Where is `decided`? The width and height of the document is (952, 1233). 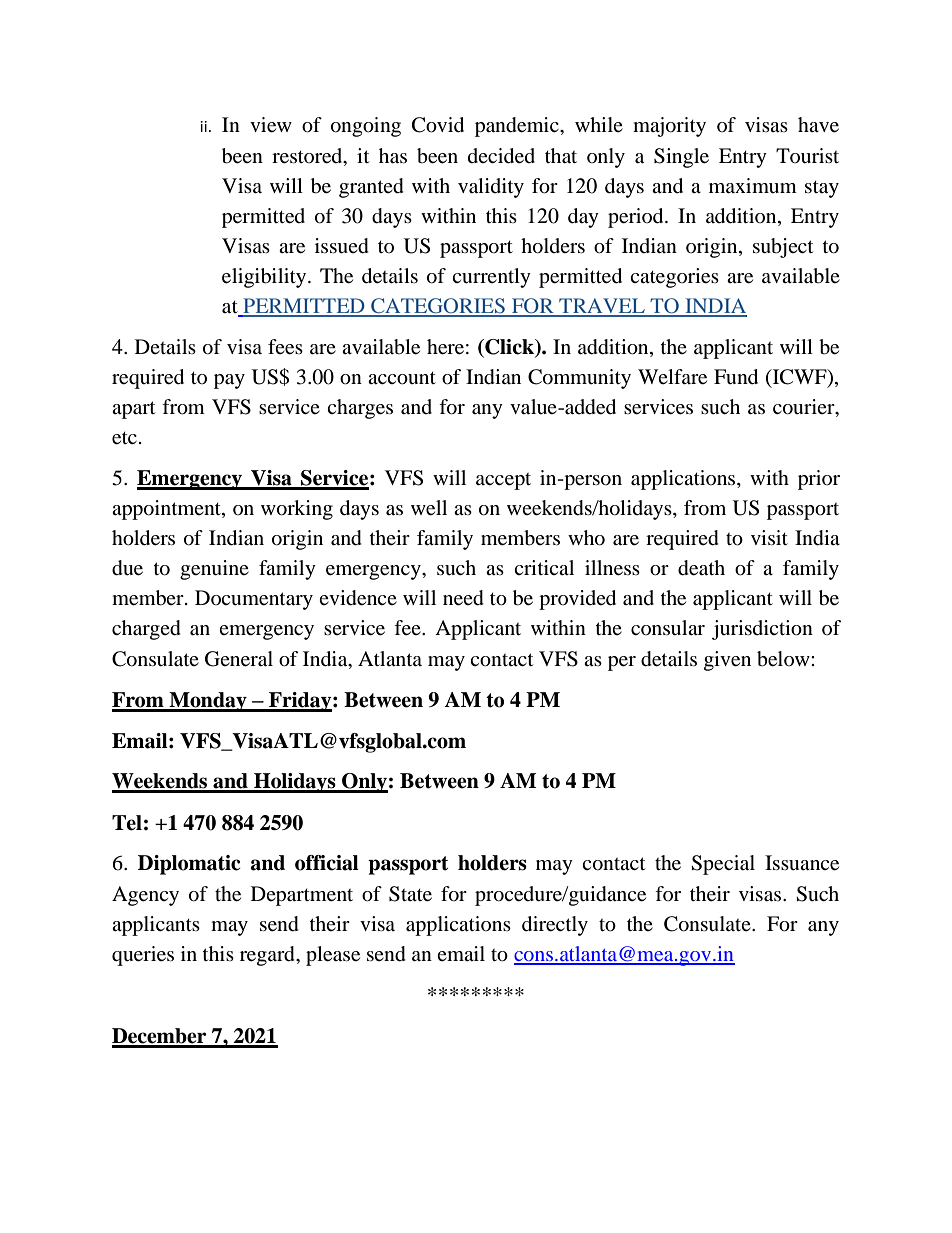
decided is located at coordinates (501, 156).
